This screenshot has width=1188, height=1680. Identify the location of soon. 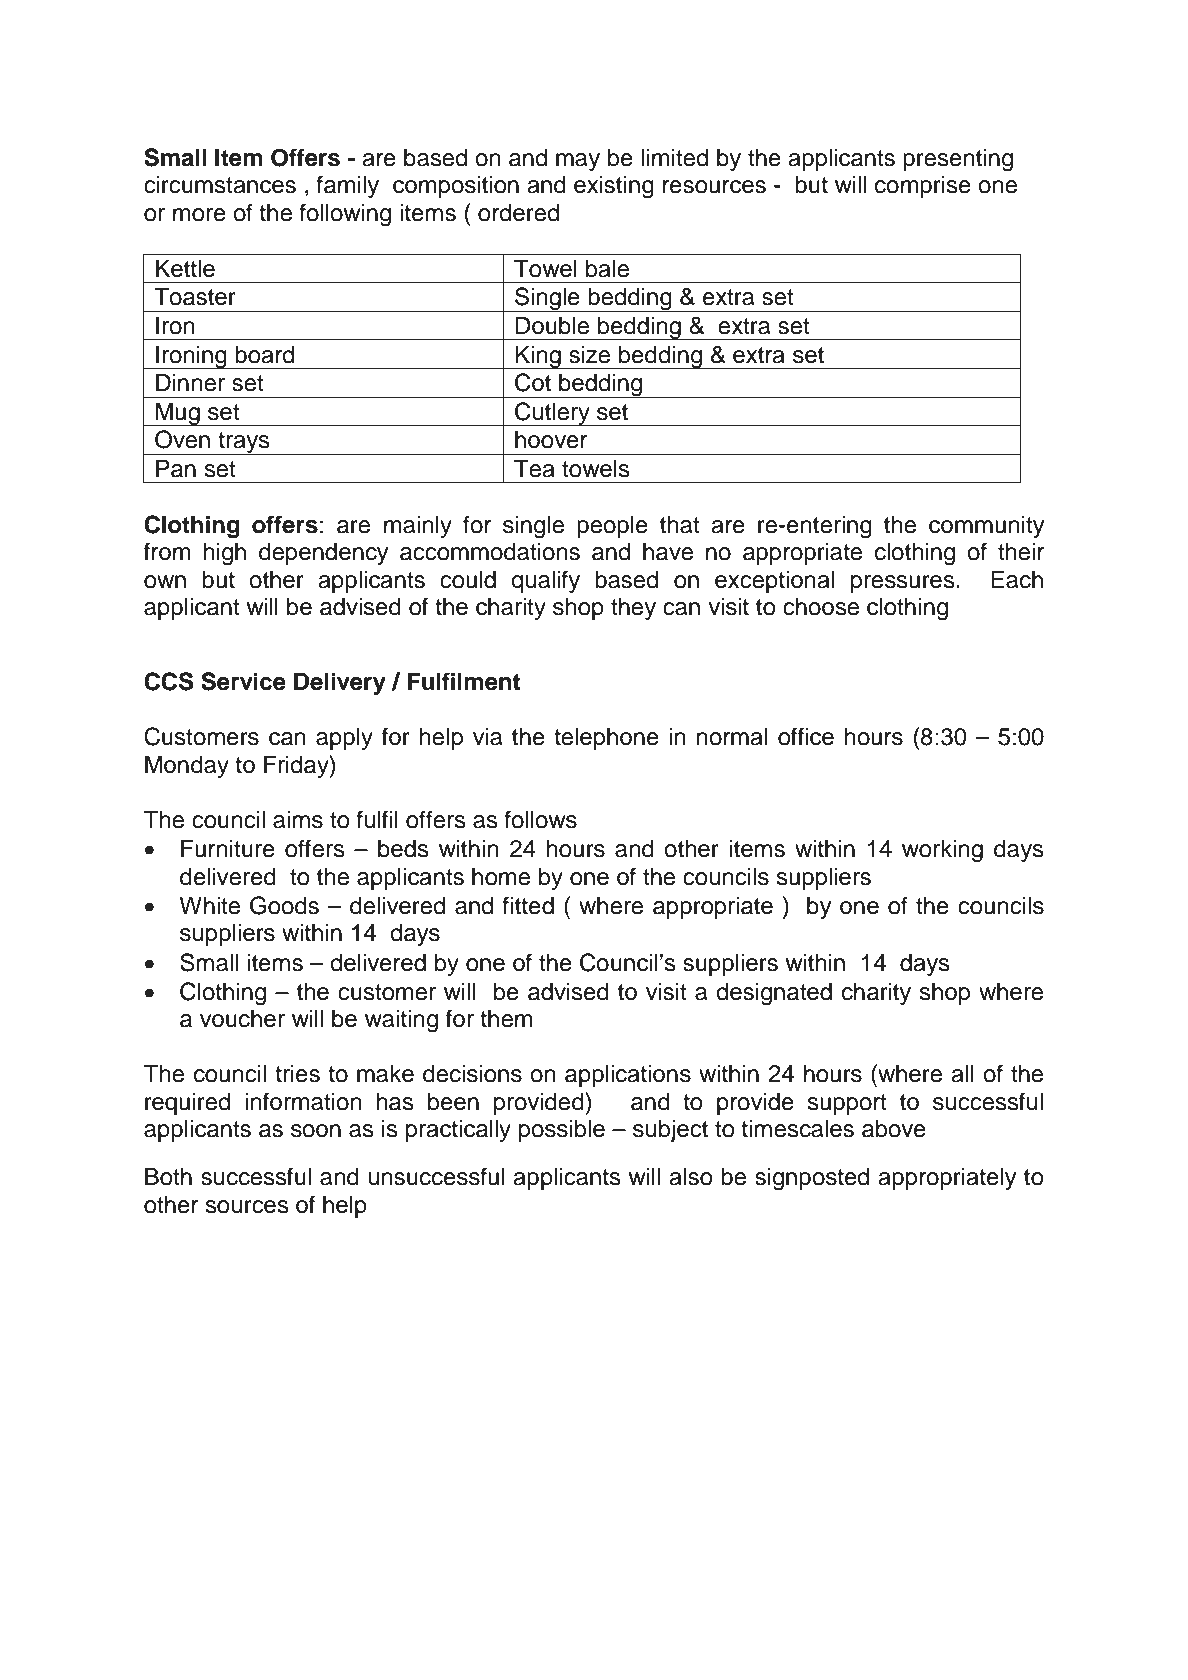
(316, 1131).
